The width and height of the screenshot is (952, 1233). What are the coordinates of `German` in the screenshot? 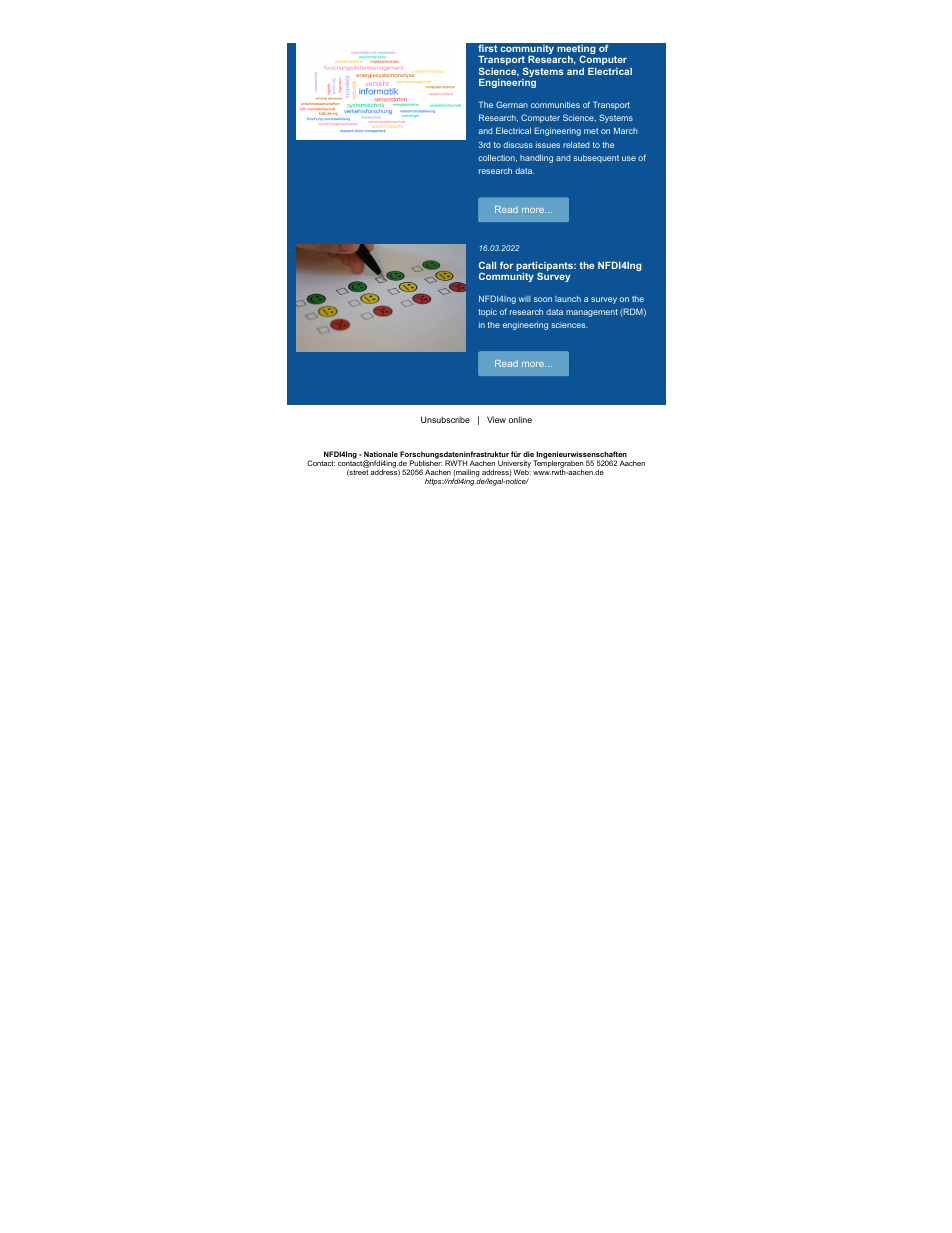 It's located at (512, 104).
